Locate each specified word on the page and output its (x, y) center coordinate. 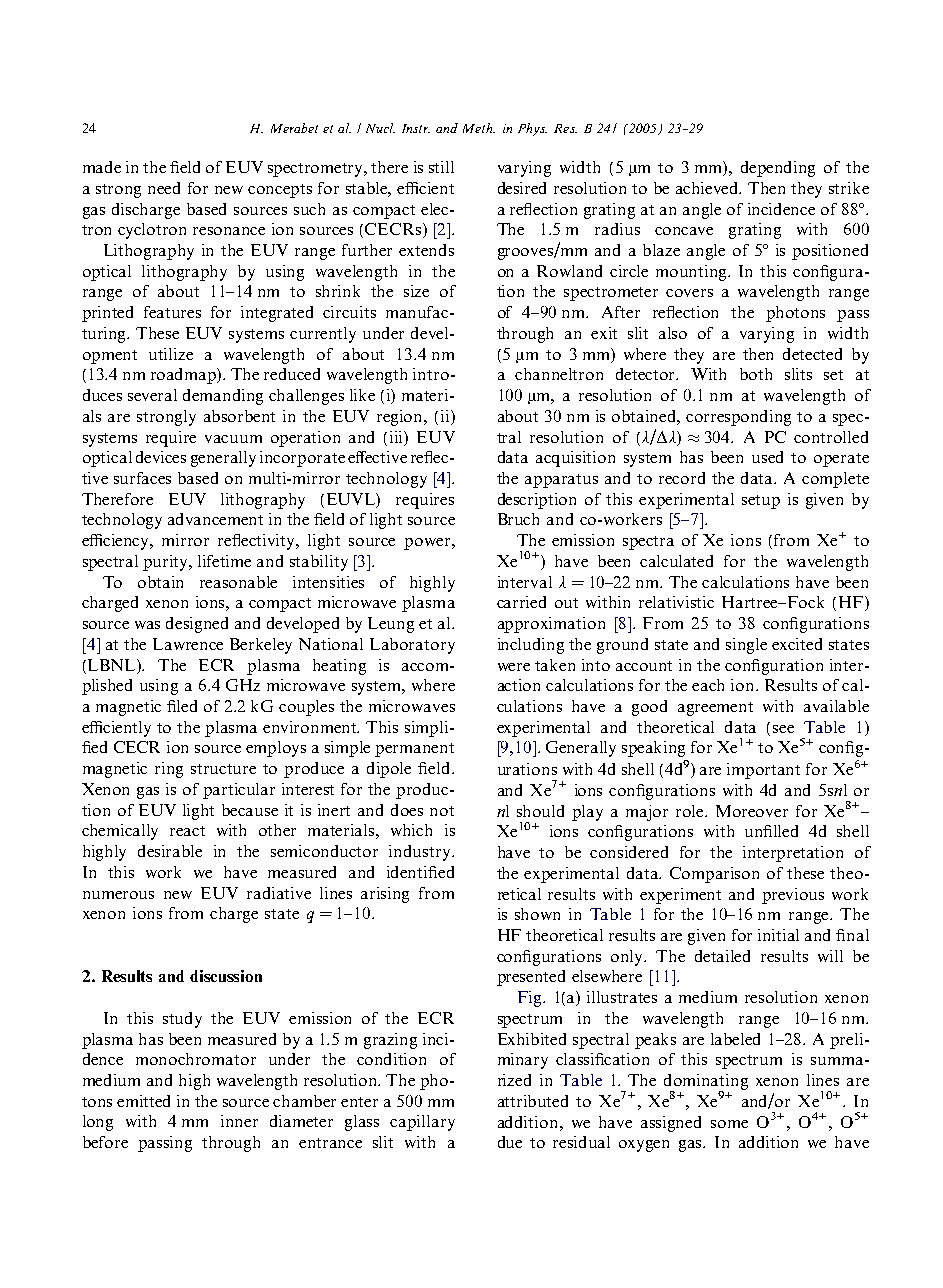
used (767, 457)
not (442, 811)
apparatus (561, 481)
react (187, 831)
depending (778, 169)
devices (161, 457)
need (164, 188)
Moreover (752, 811)
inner (239, 1121)
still (441, 167)
